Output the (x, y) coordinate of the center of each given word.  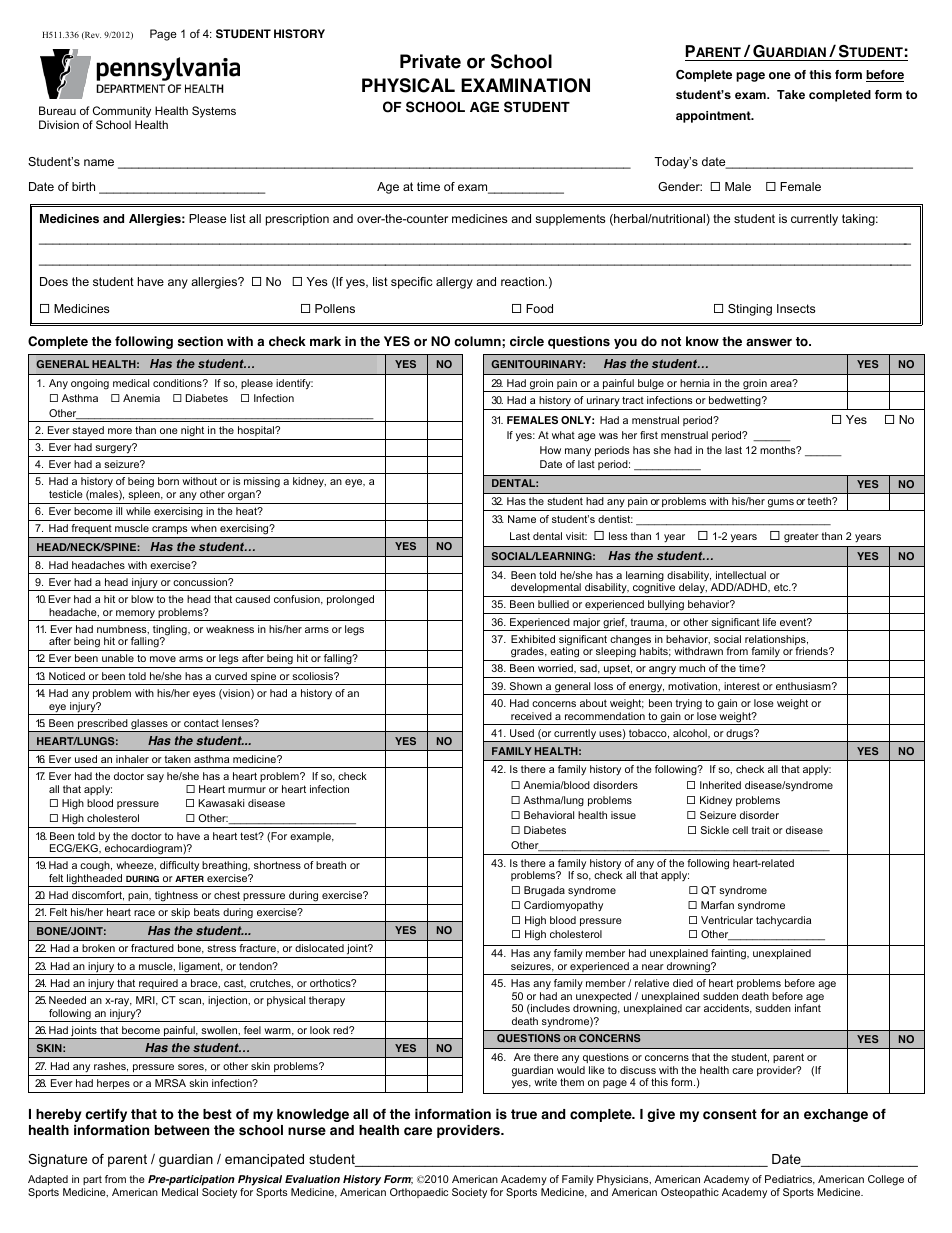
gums (781, 505)
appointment (714, 117)
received (531, 716)
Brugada (544, 891)
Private (430, 61)
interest (742, 686)
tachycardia (783, 921)
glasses (149, 725)
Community (121, 113)
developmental (546, 588)
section (200, 341)
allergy (454, 283)
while (138, 511)
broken (98, 948)
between (182, 1130)
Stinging (750, 310)
